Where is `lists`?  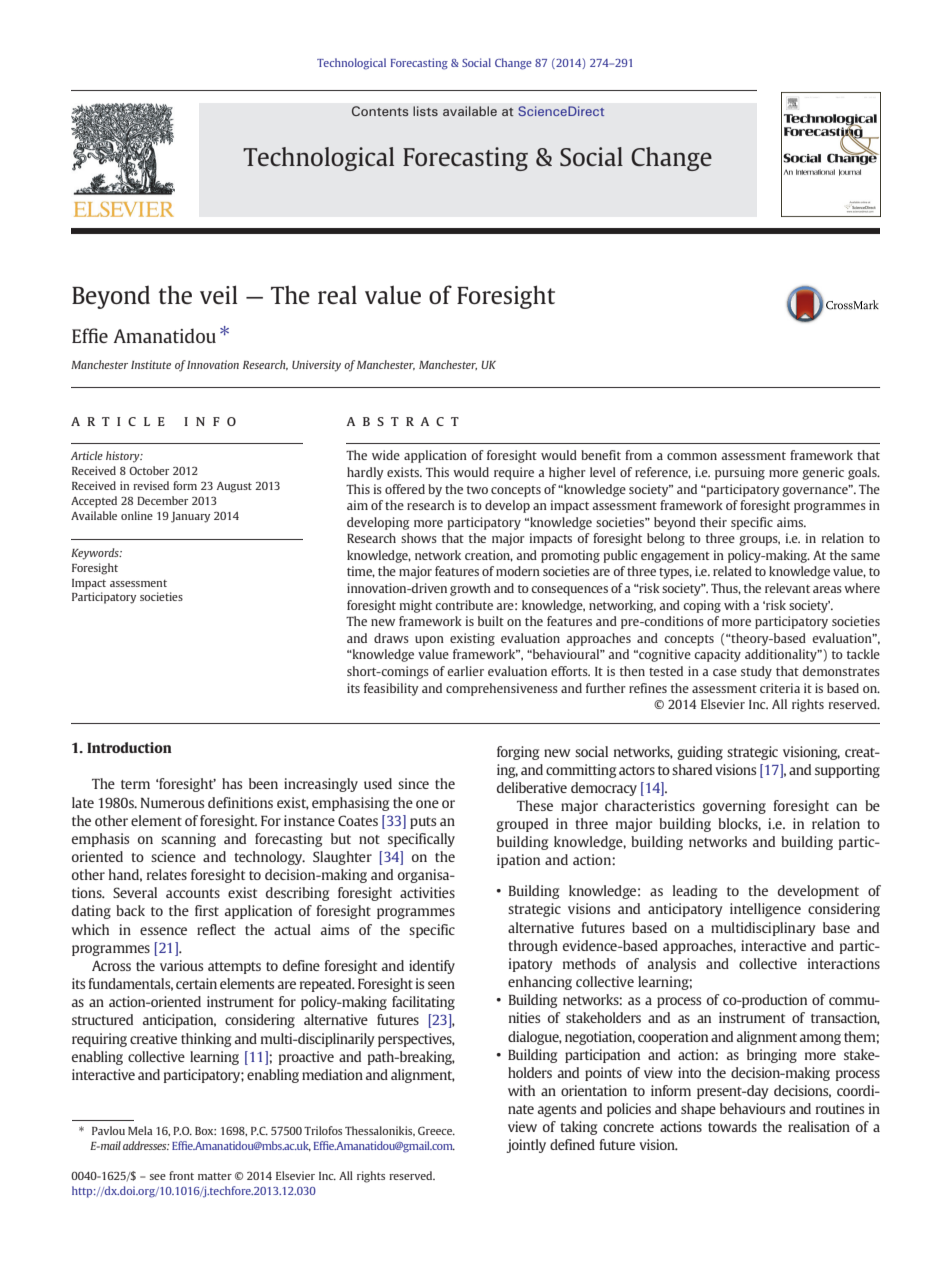
lists is located at coordinates (425, 111).
